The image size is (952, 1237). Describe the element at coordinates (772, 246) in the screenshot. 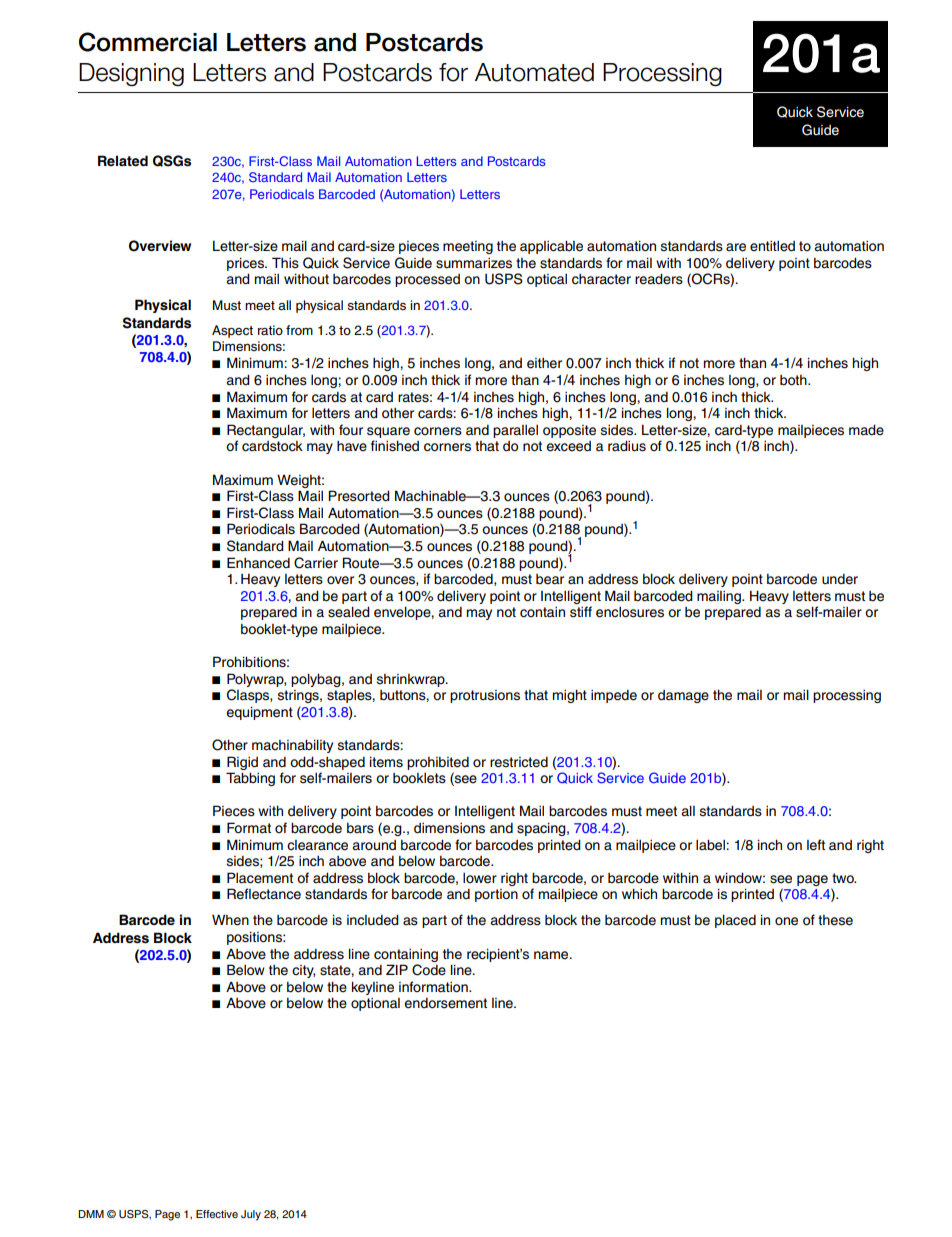

I see `entitled` at that location.
